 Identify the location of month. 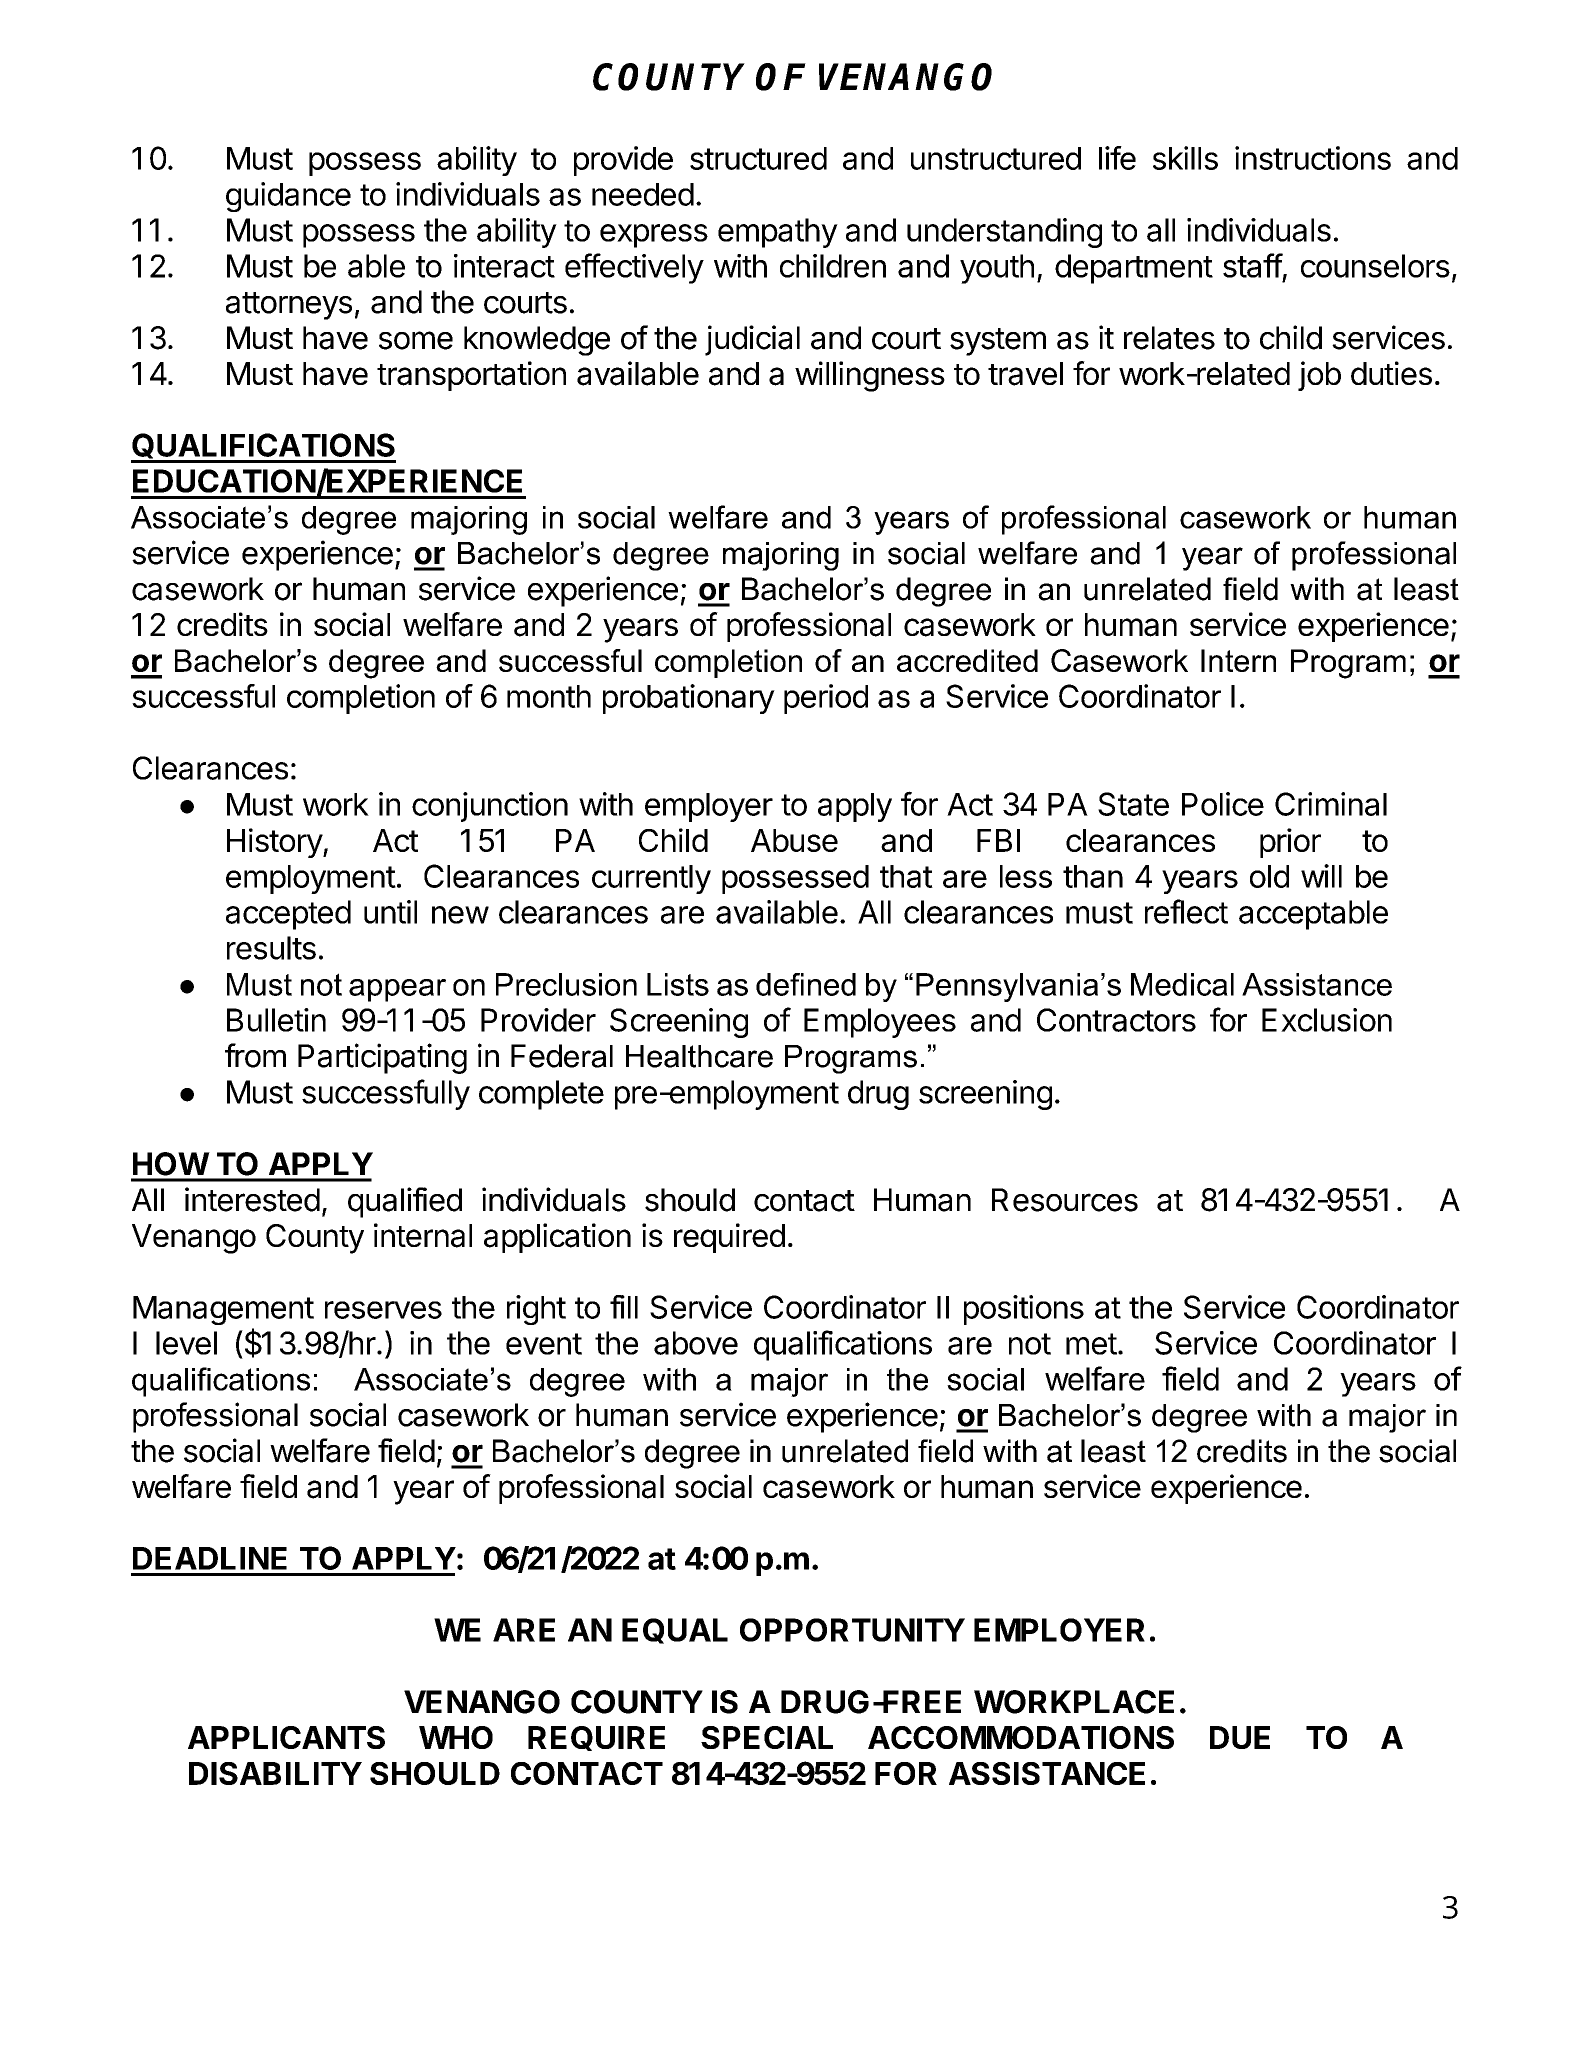
(549, 696).
